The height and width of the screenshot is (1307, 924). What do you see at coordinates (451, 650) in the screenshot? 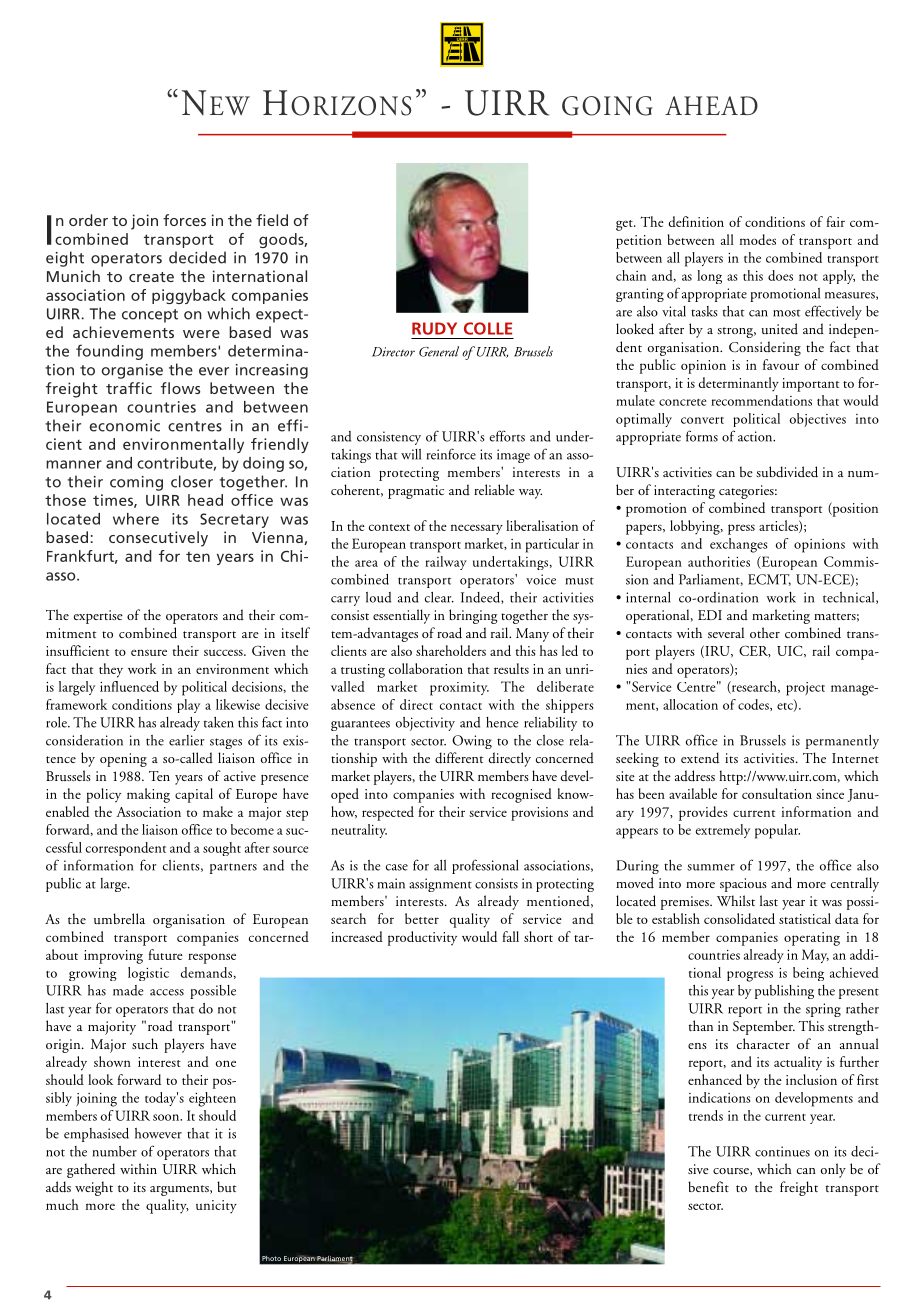
I see `shareholders` at bounding box center [451, 650].
